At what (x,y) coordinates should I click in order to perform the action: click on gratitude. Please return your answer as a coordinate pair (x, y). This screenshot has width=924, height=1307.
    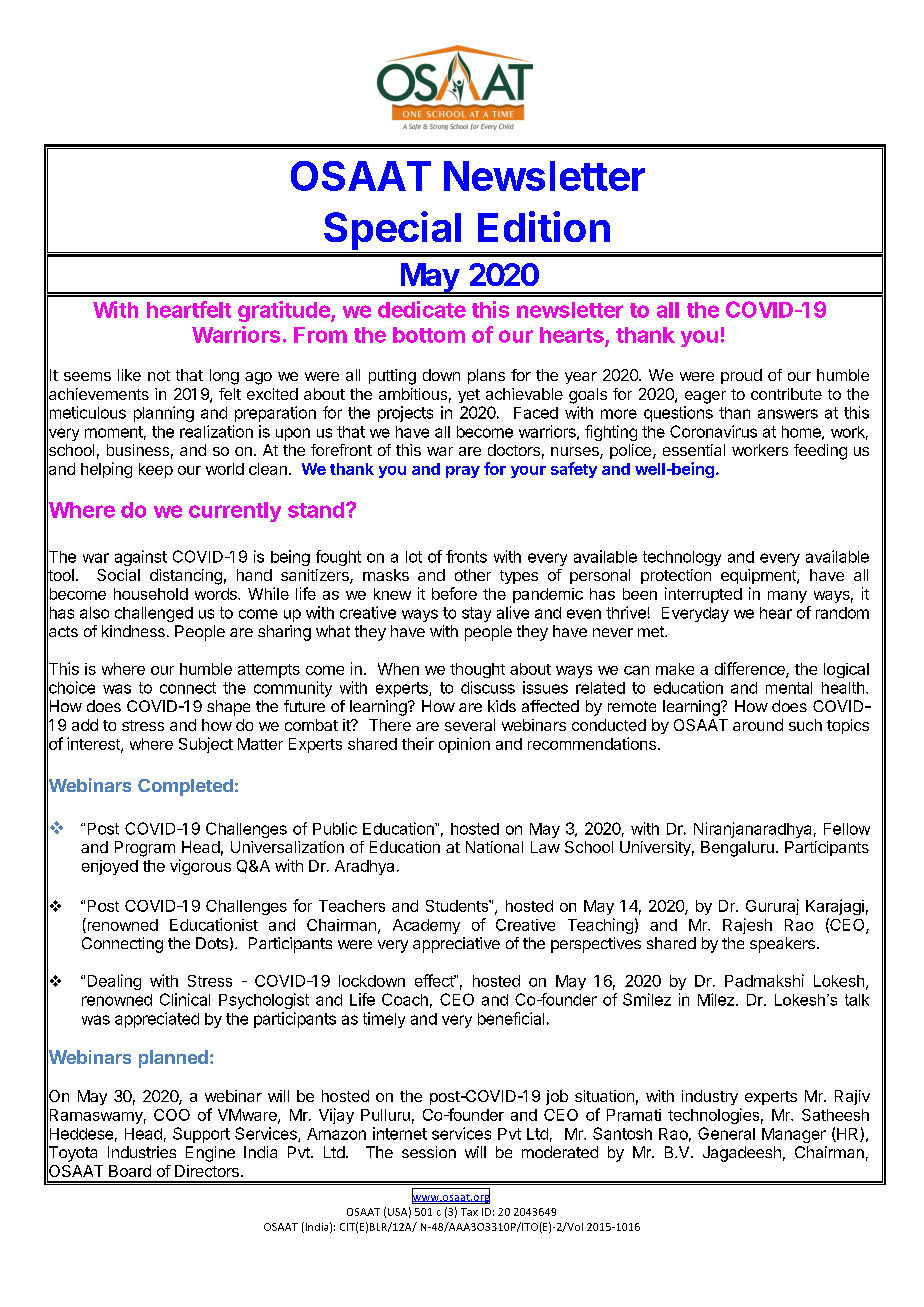
    Looking at the image, I should click on (285, 311).
